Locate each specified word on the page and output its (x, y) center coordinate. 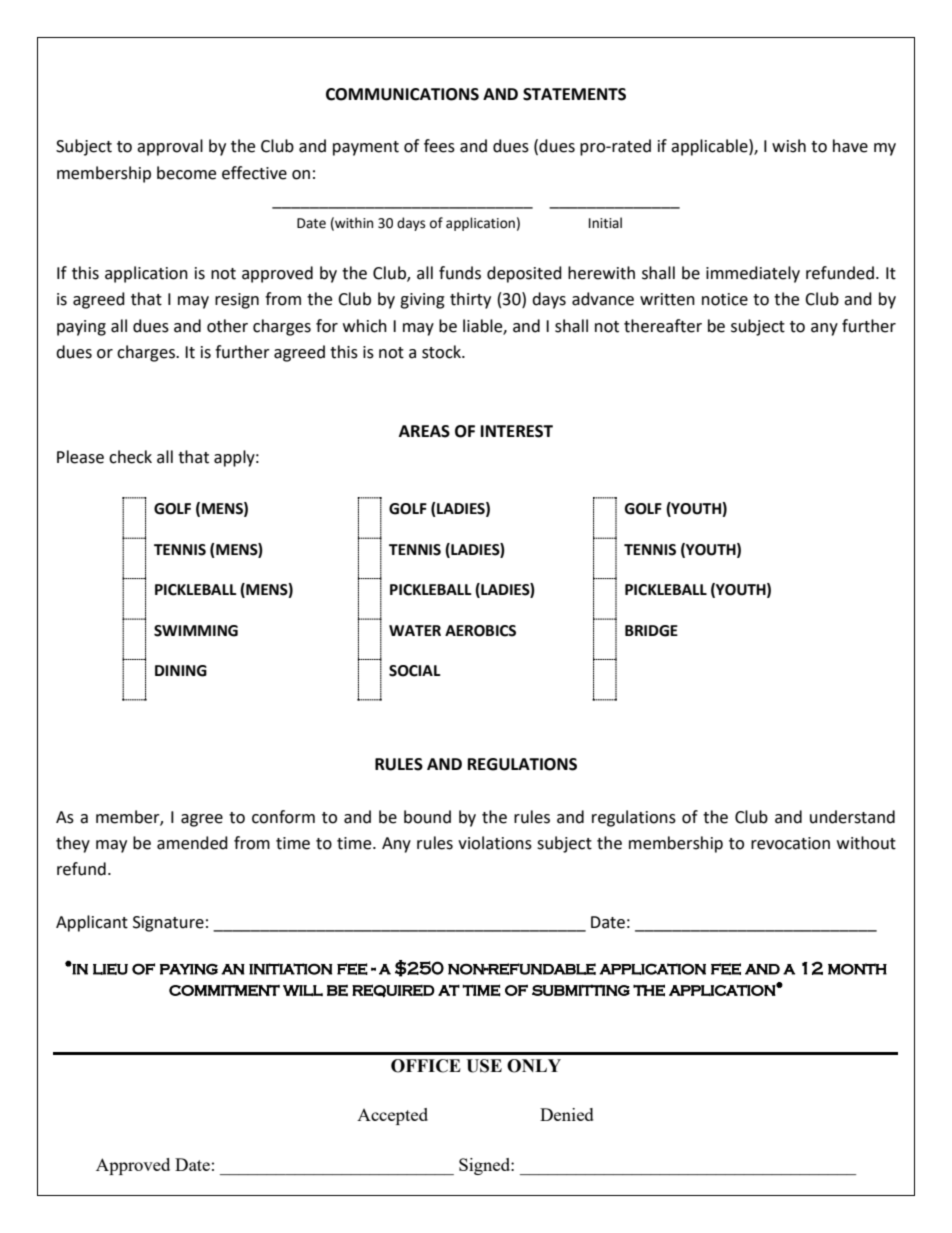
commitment (224, 990)
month (857, 969)
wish (789, 146)
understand (852, 817)
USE (484, 1066)
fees (439, 146)
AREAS (424, 431)
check (130, 457)
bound (427, 817)
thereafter (663, 326)
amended (192, 843)
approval (170, 147)
